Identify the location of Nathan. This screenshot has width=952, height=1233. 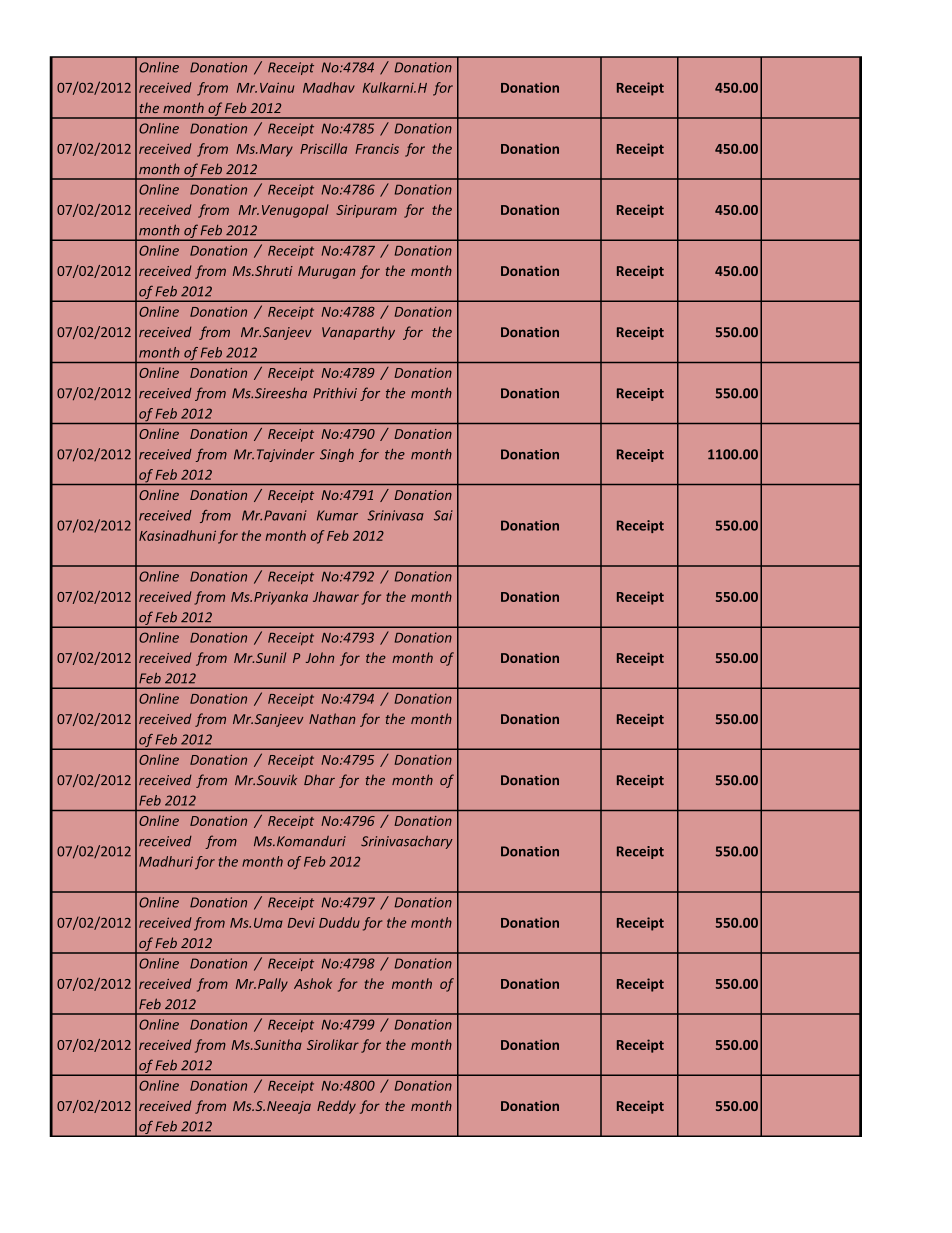
(332, 718).
